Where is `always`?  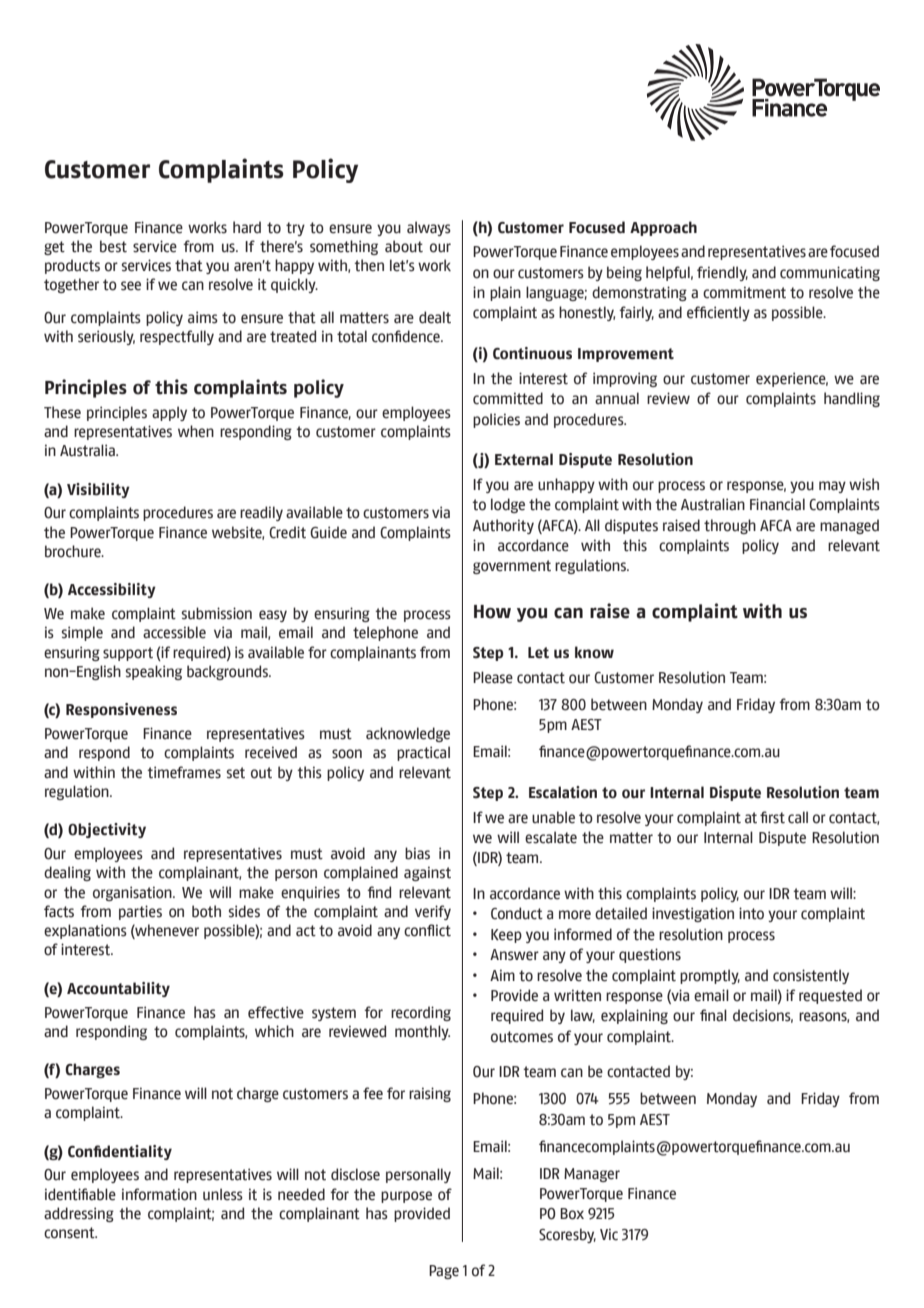
always is located at coordinates (429, 228).
